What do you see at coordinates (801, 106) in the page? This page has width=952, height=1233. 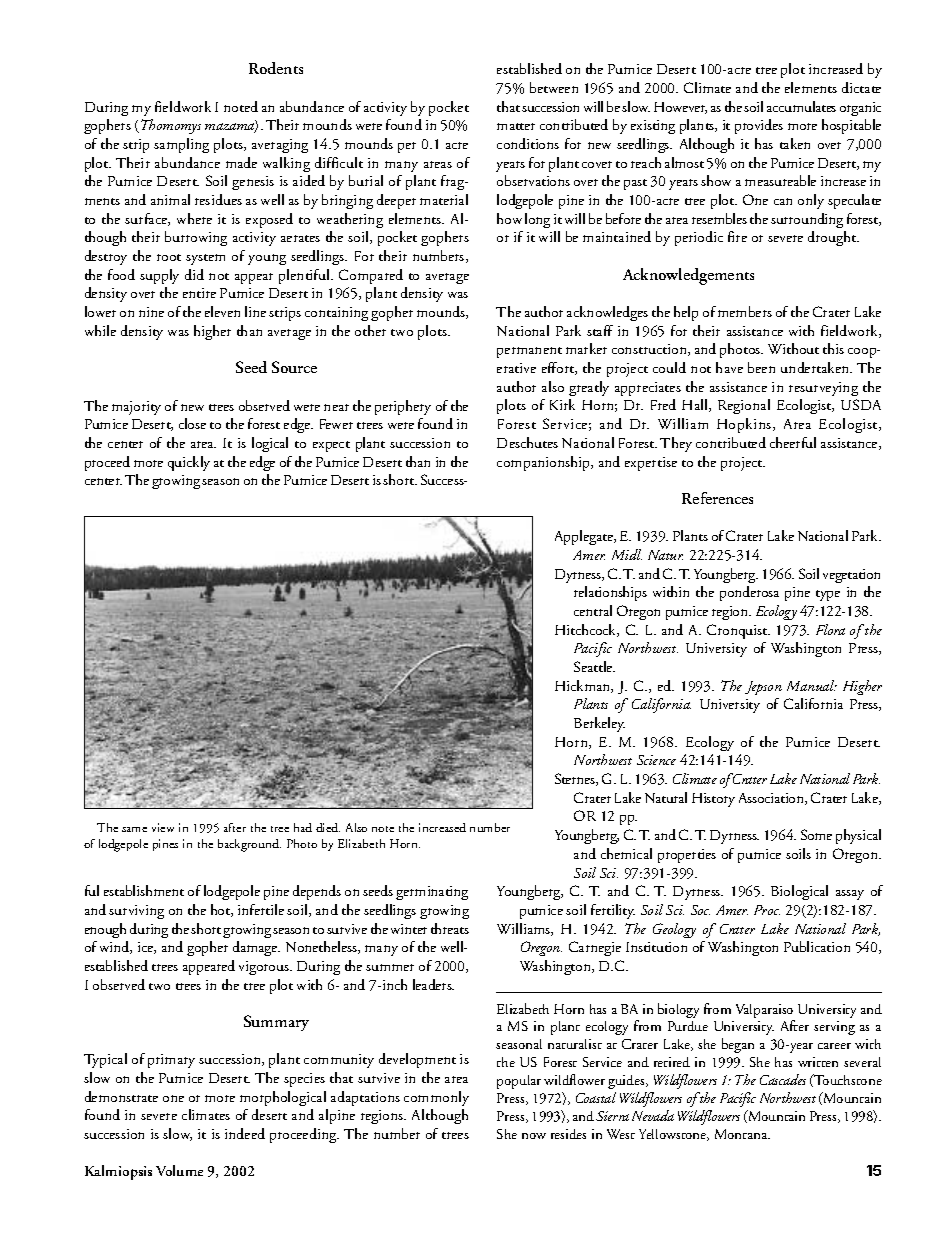 I see `accumulates` at bounding box center [801, 106].
